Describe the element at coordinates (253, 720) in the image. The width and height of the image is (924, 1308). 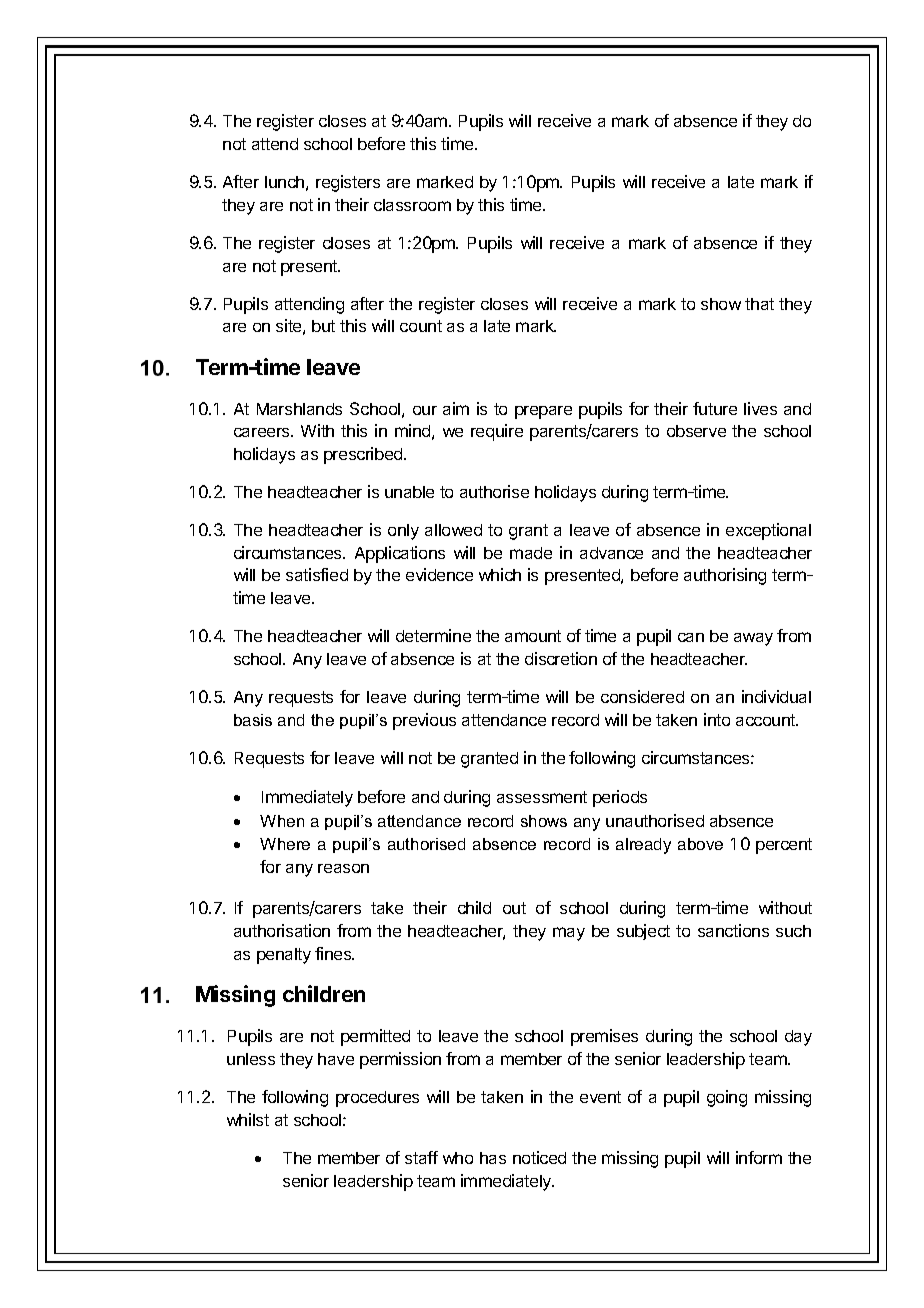
I see `basis` at that location.
